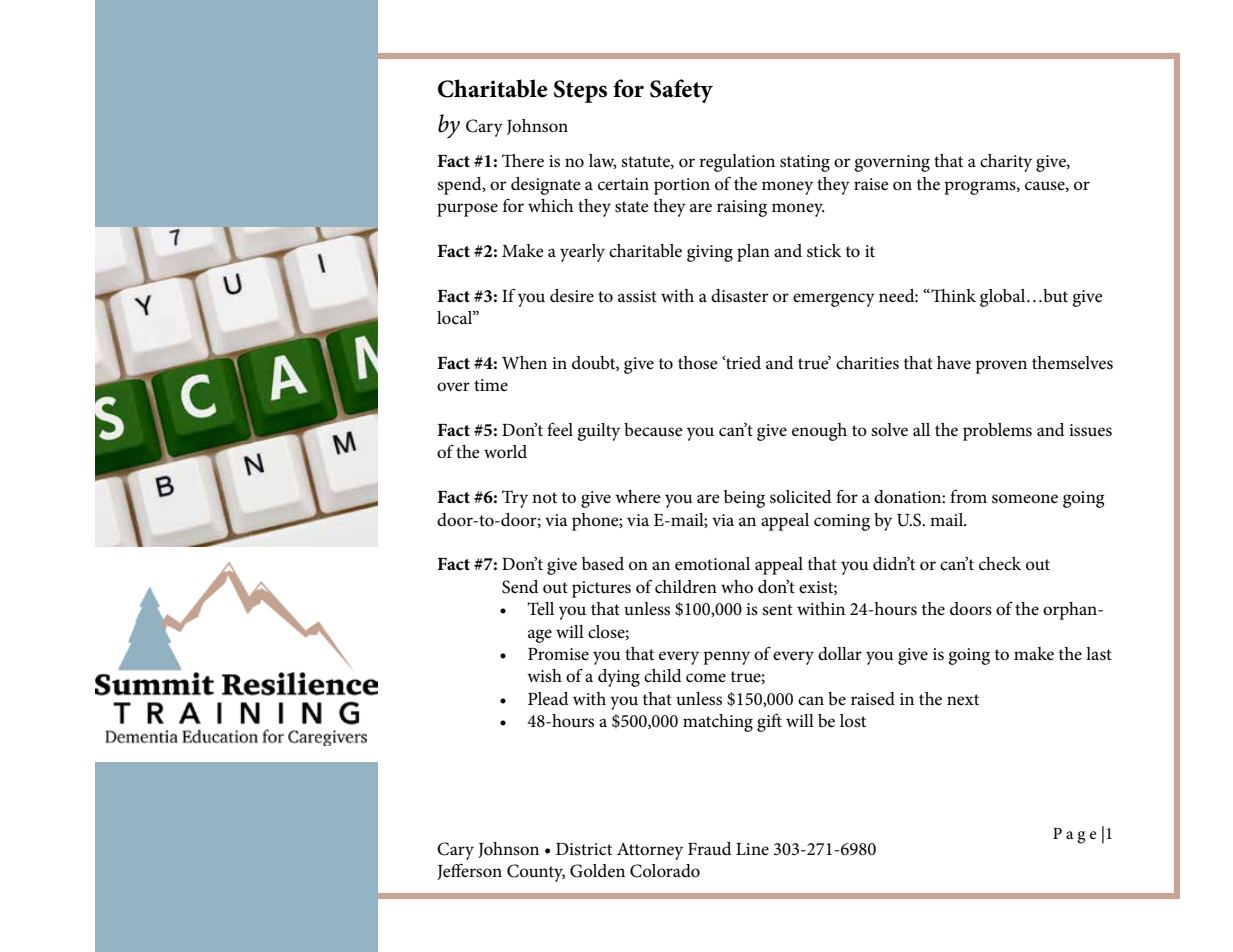 The image size is (1233, 952). What do you see at coordinates (753, 253) in the document?
I see `plan` at bounding box center [753, 253].
